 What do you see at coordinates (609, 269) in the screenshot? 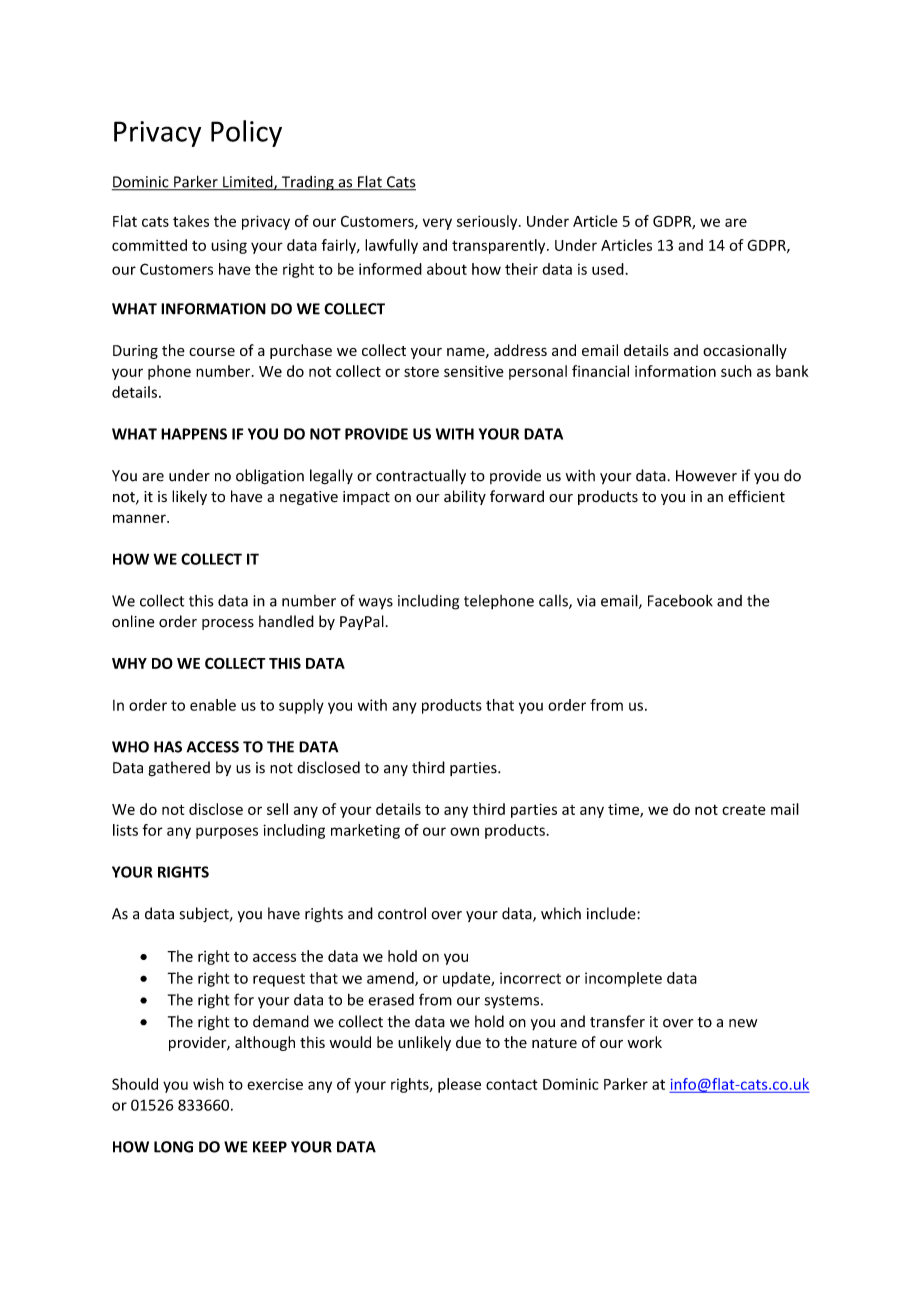
I see `used` at bounding box center [609, 269].
